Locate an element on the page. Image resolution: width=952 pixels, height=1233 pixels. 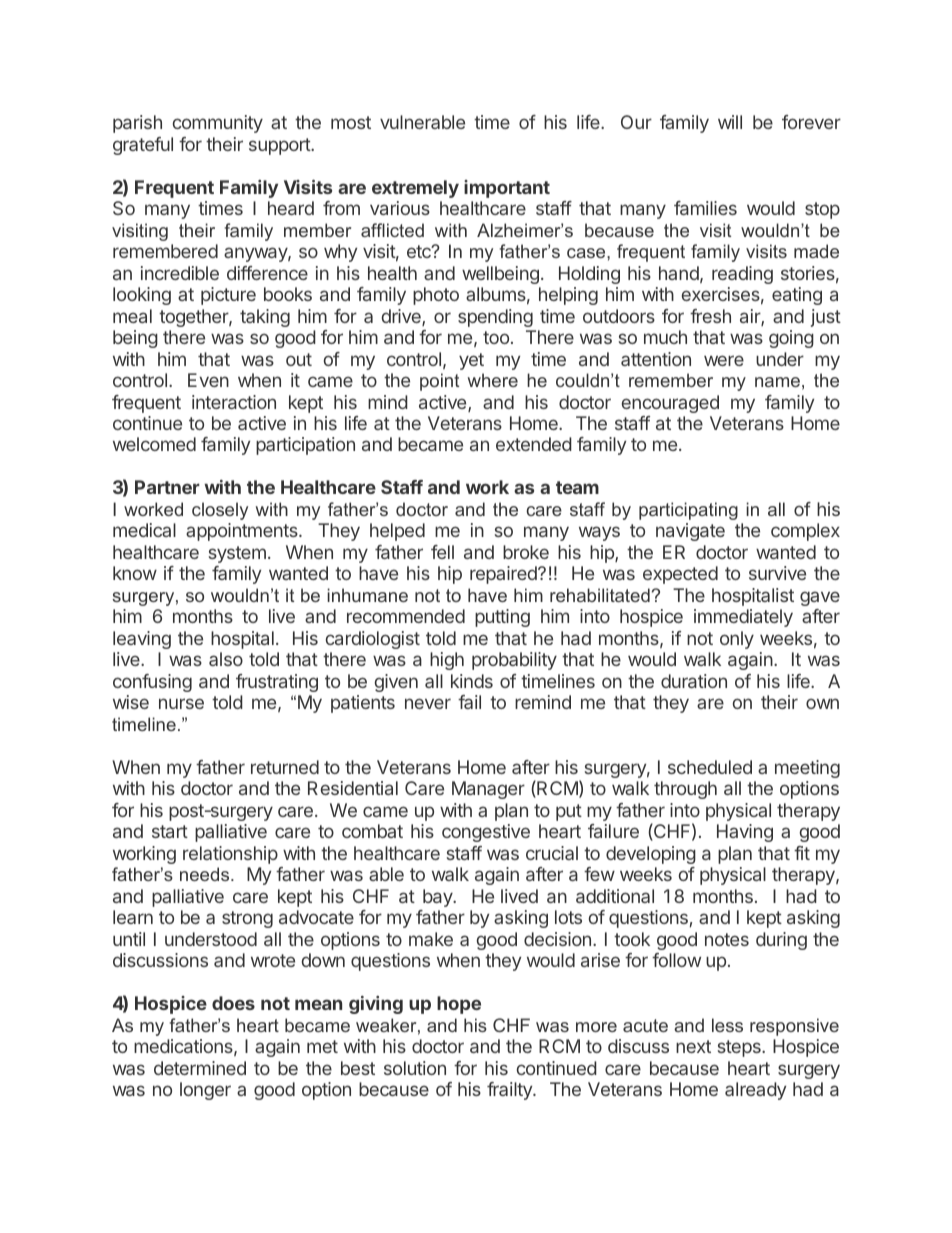
steps is located at coordinates (740, 1048).
